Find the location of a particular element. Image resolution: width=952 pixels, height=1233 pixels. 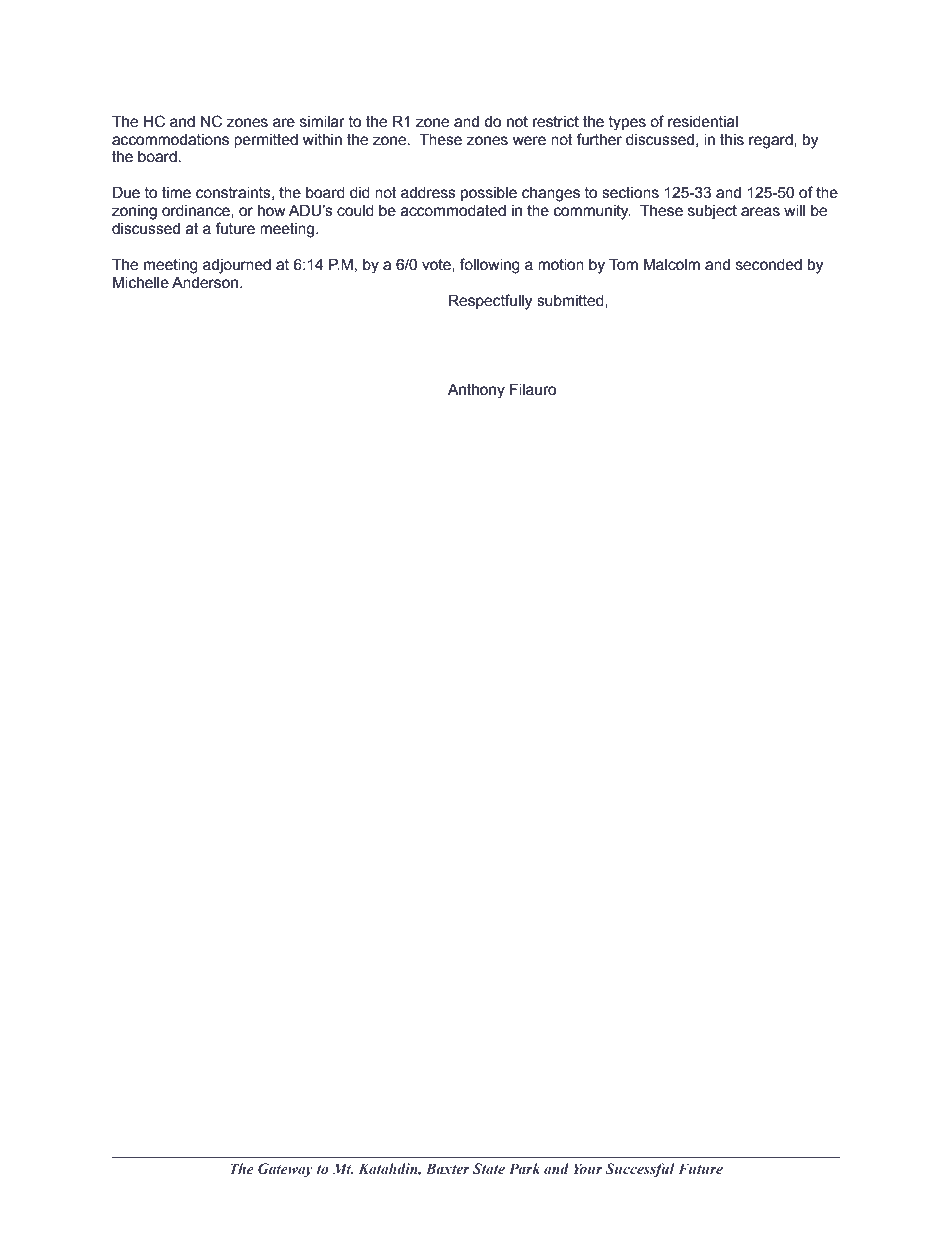

Your is located at coordinates (588, 1168).
